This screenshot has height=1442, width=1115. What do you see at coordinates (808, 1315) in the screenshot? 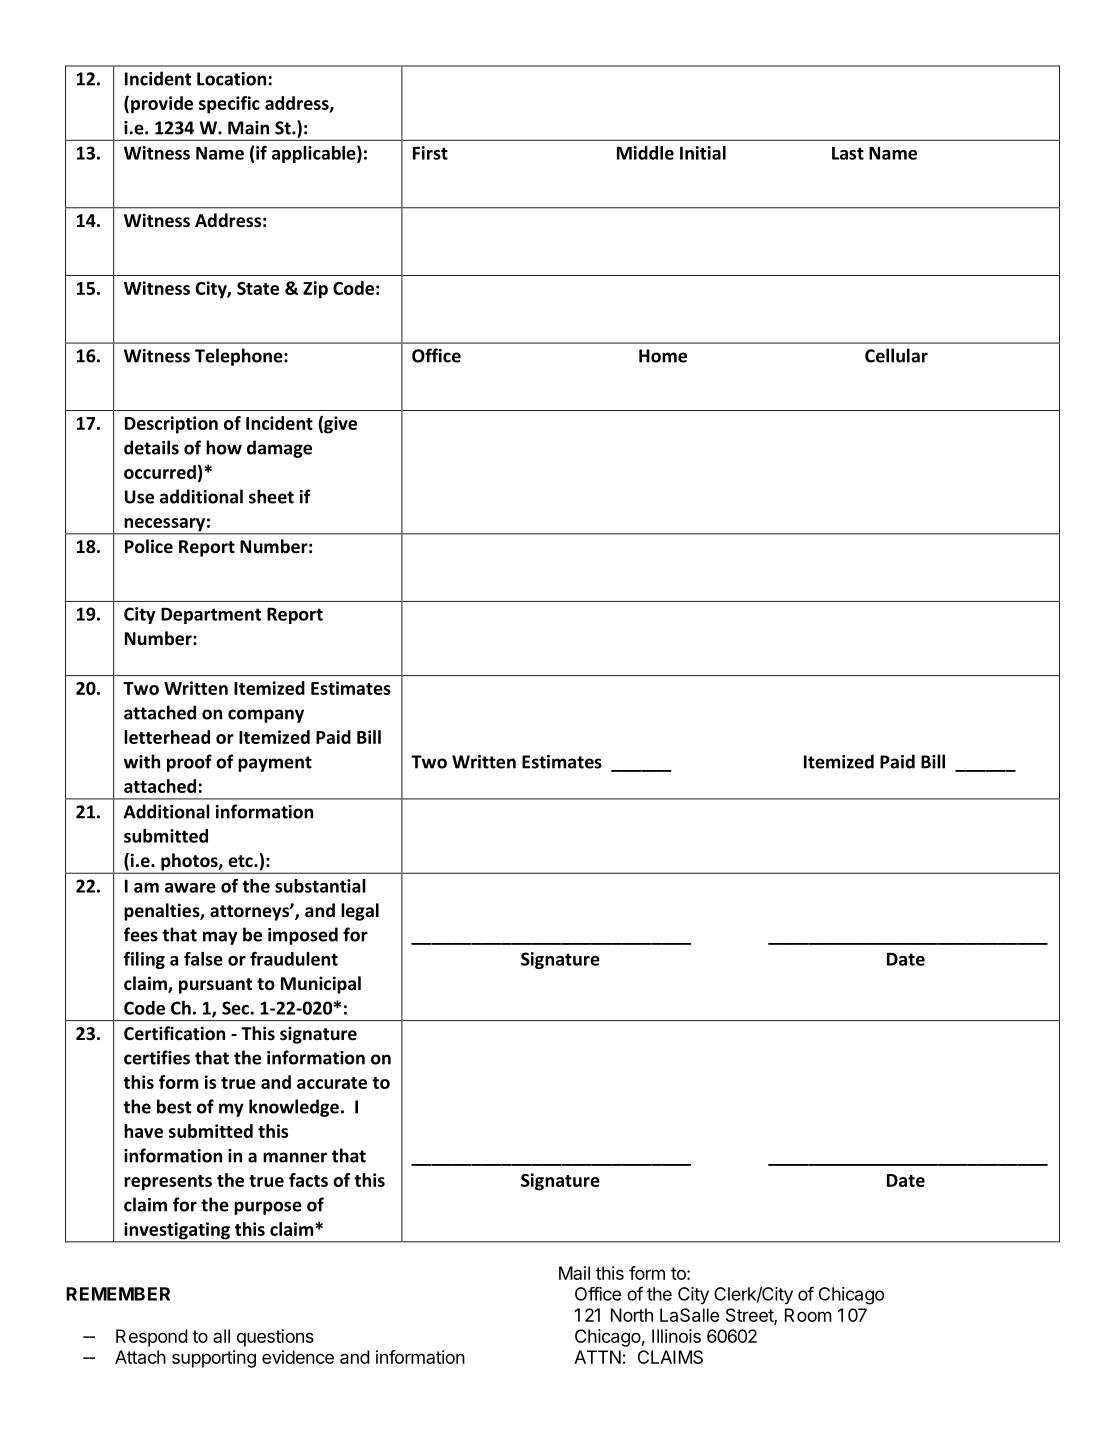
I see `Room` at bounding box center [808, 1315].
